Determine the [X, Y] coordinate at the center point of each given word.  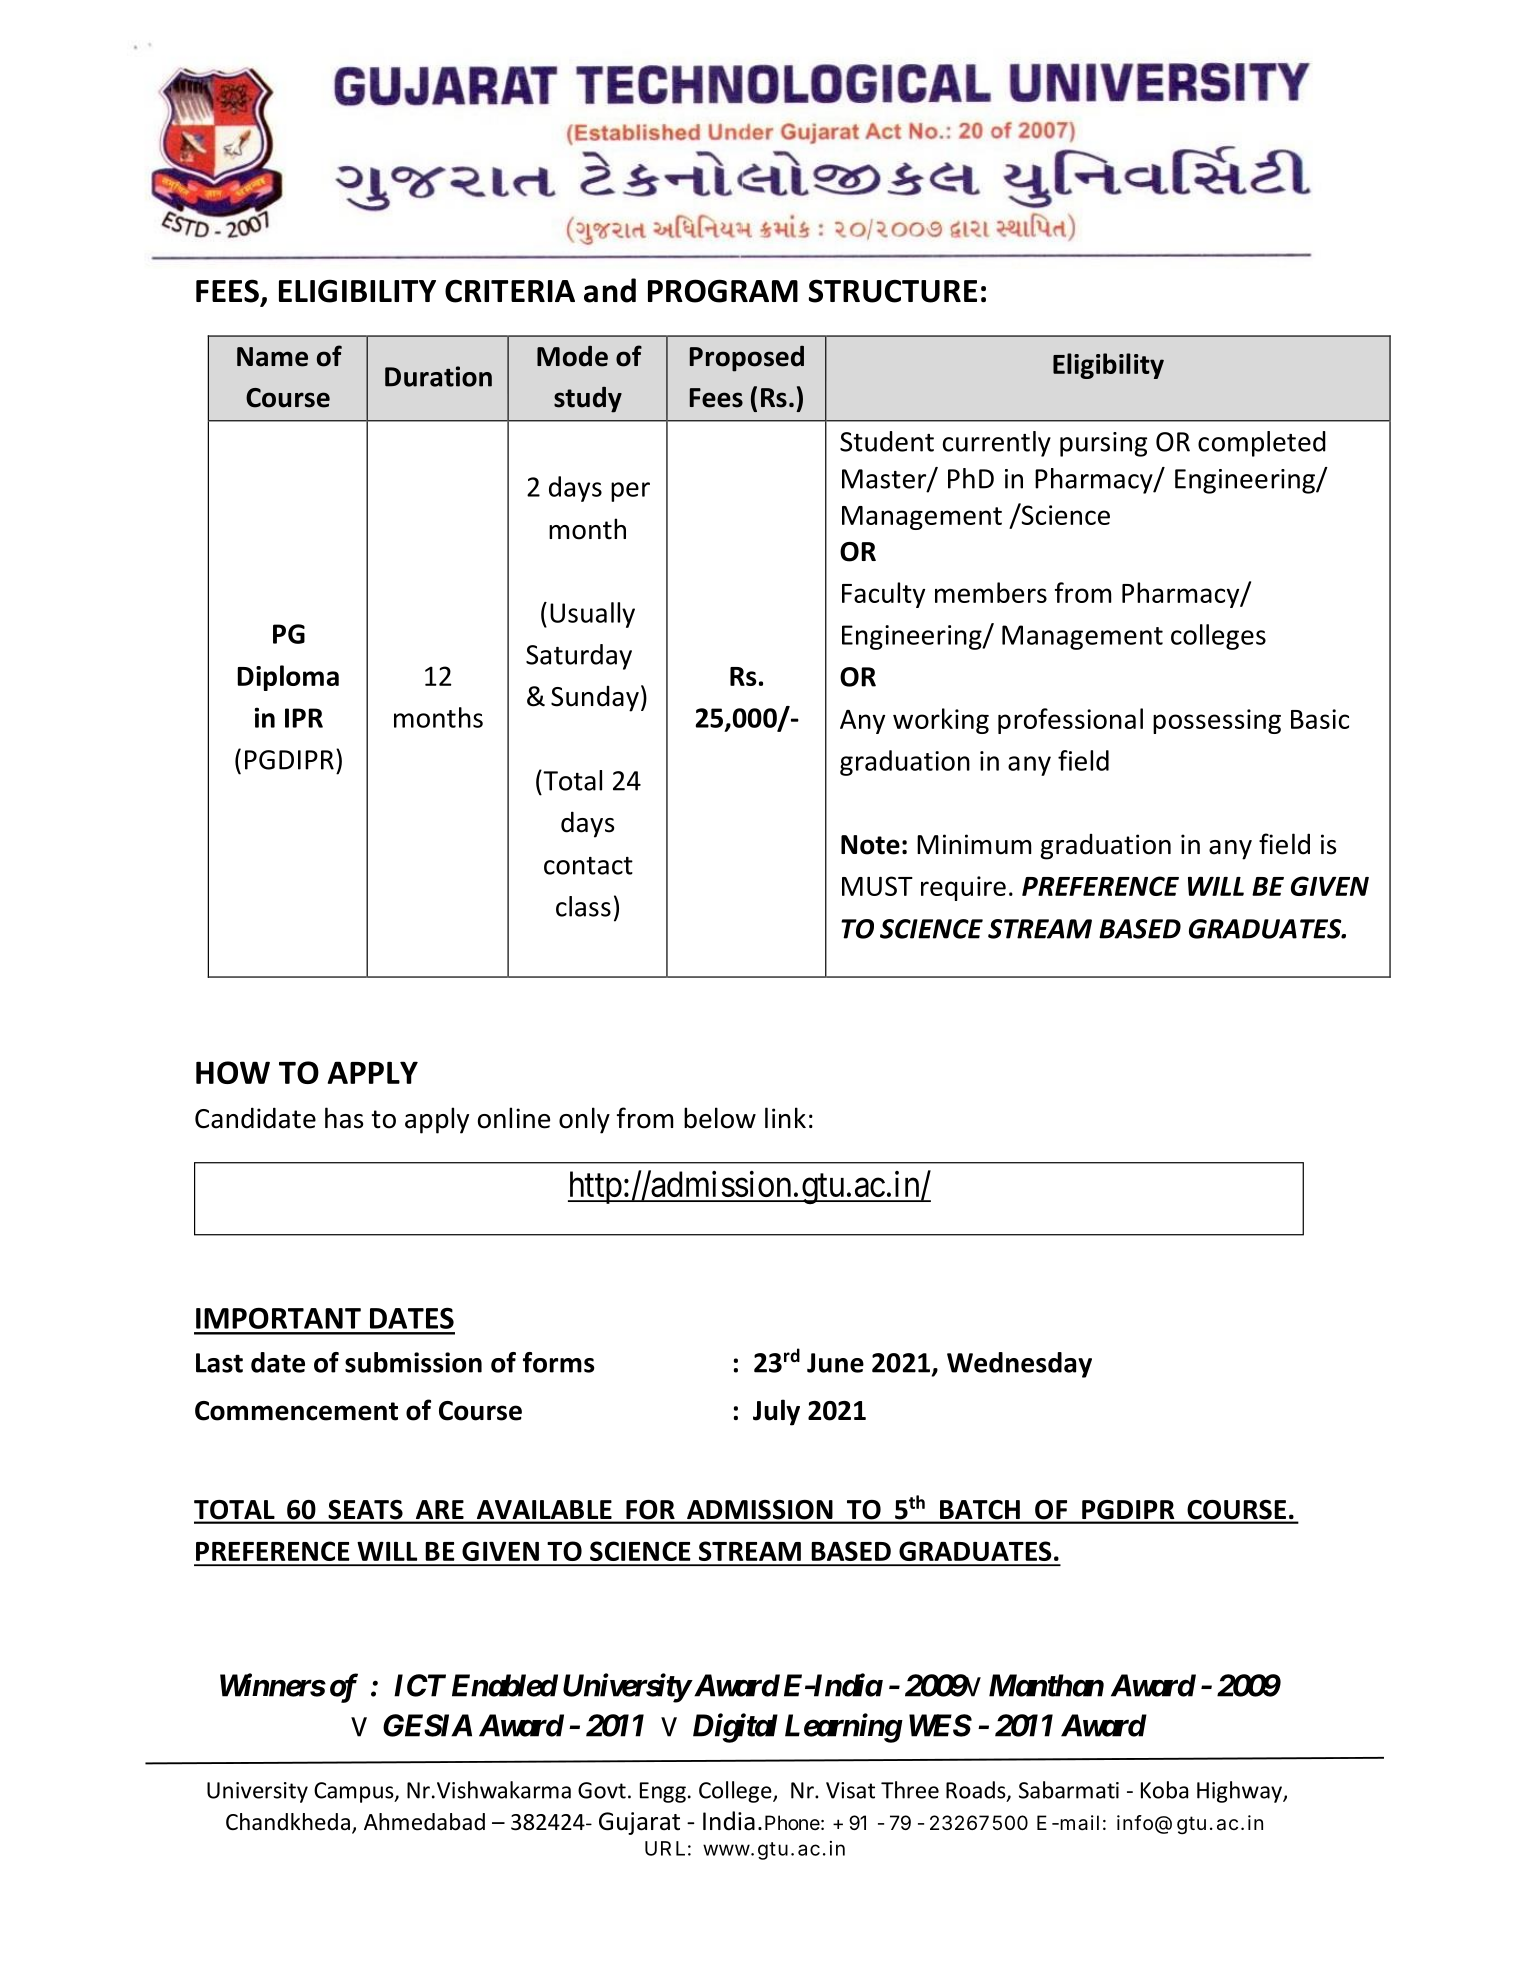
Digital [735, 1728]
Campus [355, 1792]
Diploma [288, 678]
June [835, 1363]
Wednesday [1019, 1365]
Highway [1240, 1792]
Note [870, 845]
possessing [1217, 721]
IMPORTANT [278, 1318]
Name [272, 357]
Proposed [747, 359]
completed [1262, 444]
